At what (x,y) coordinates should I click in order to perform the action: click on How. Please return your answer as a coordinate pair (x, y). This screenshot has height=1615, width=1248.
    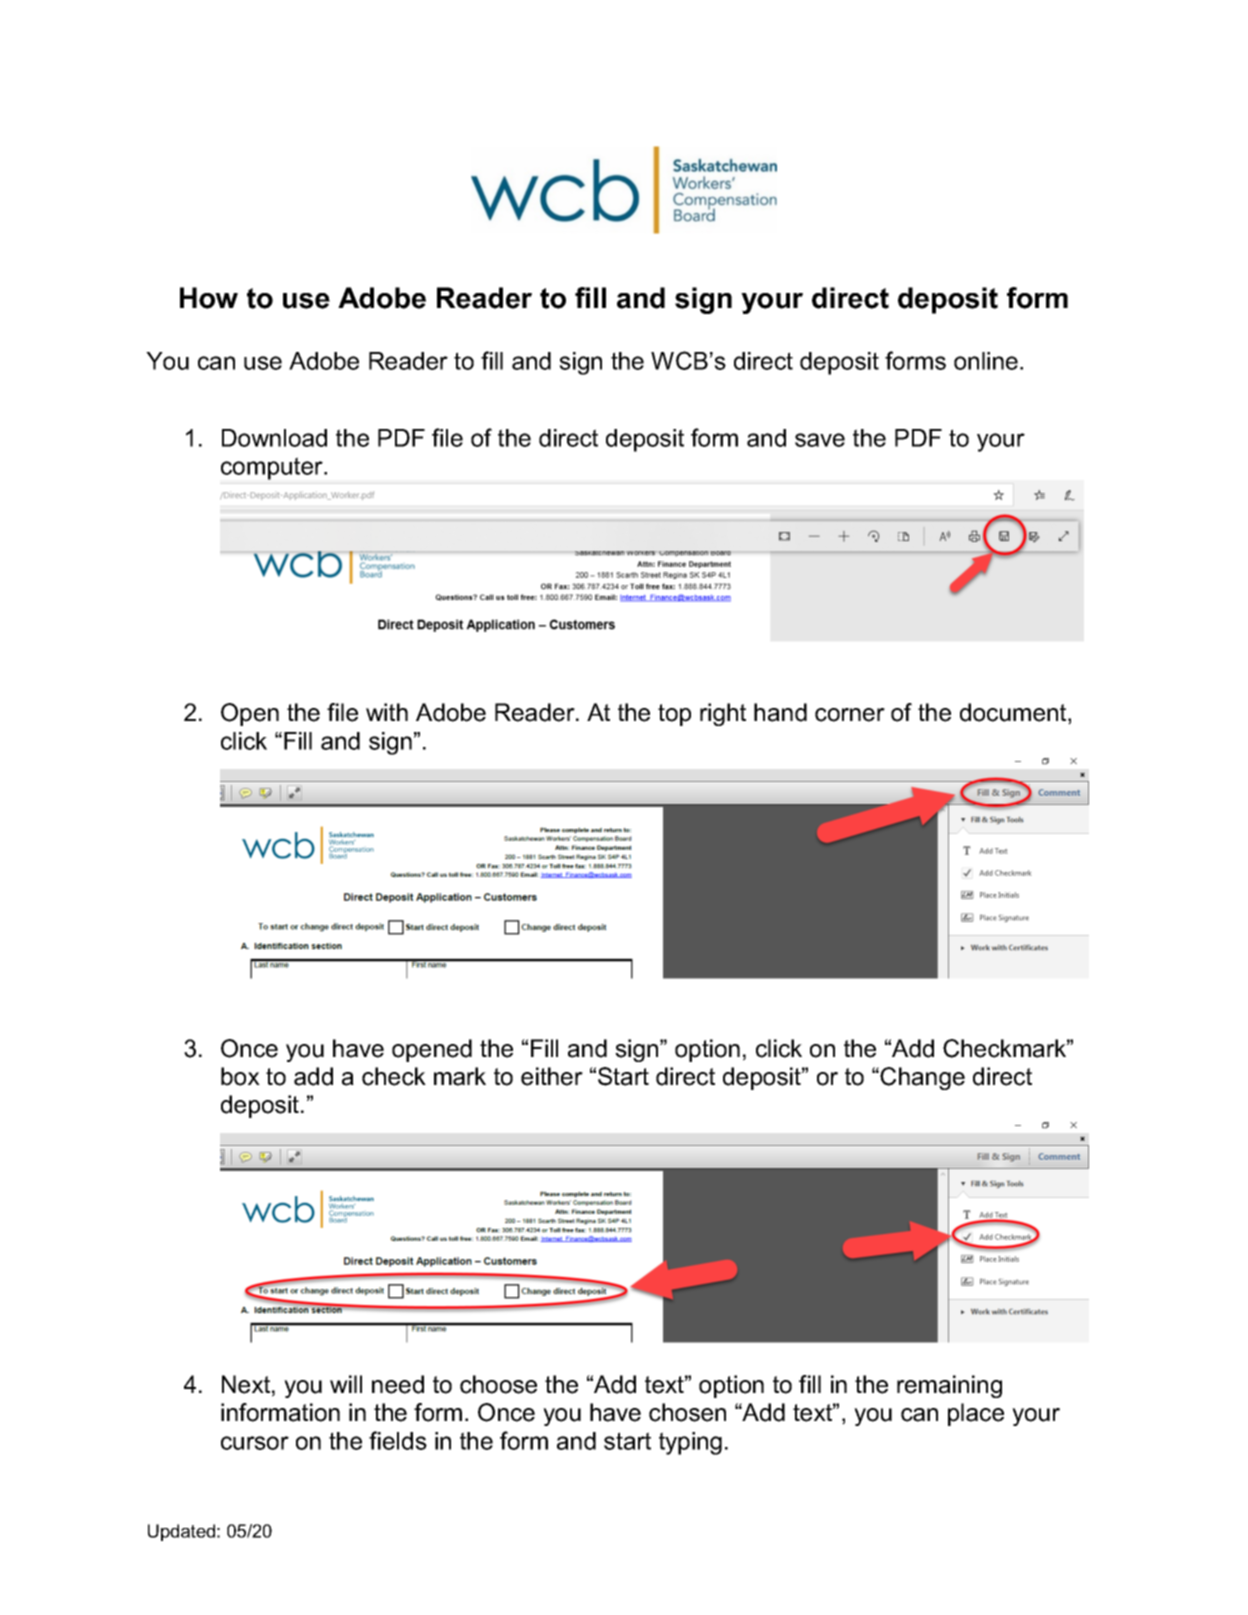
    Looking at the image, I should click on (209, 298).
